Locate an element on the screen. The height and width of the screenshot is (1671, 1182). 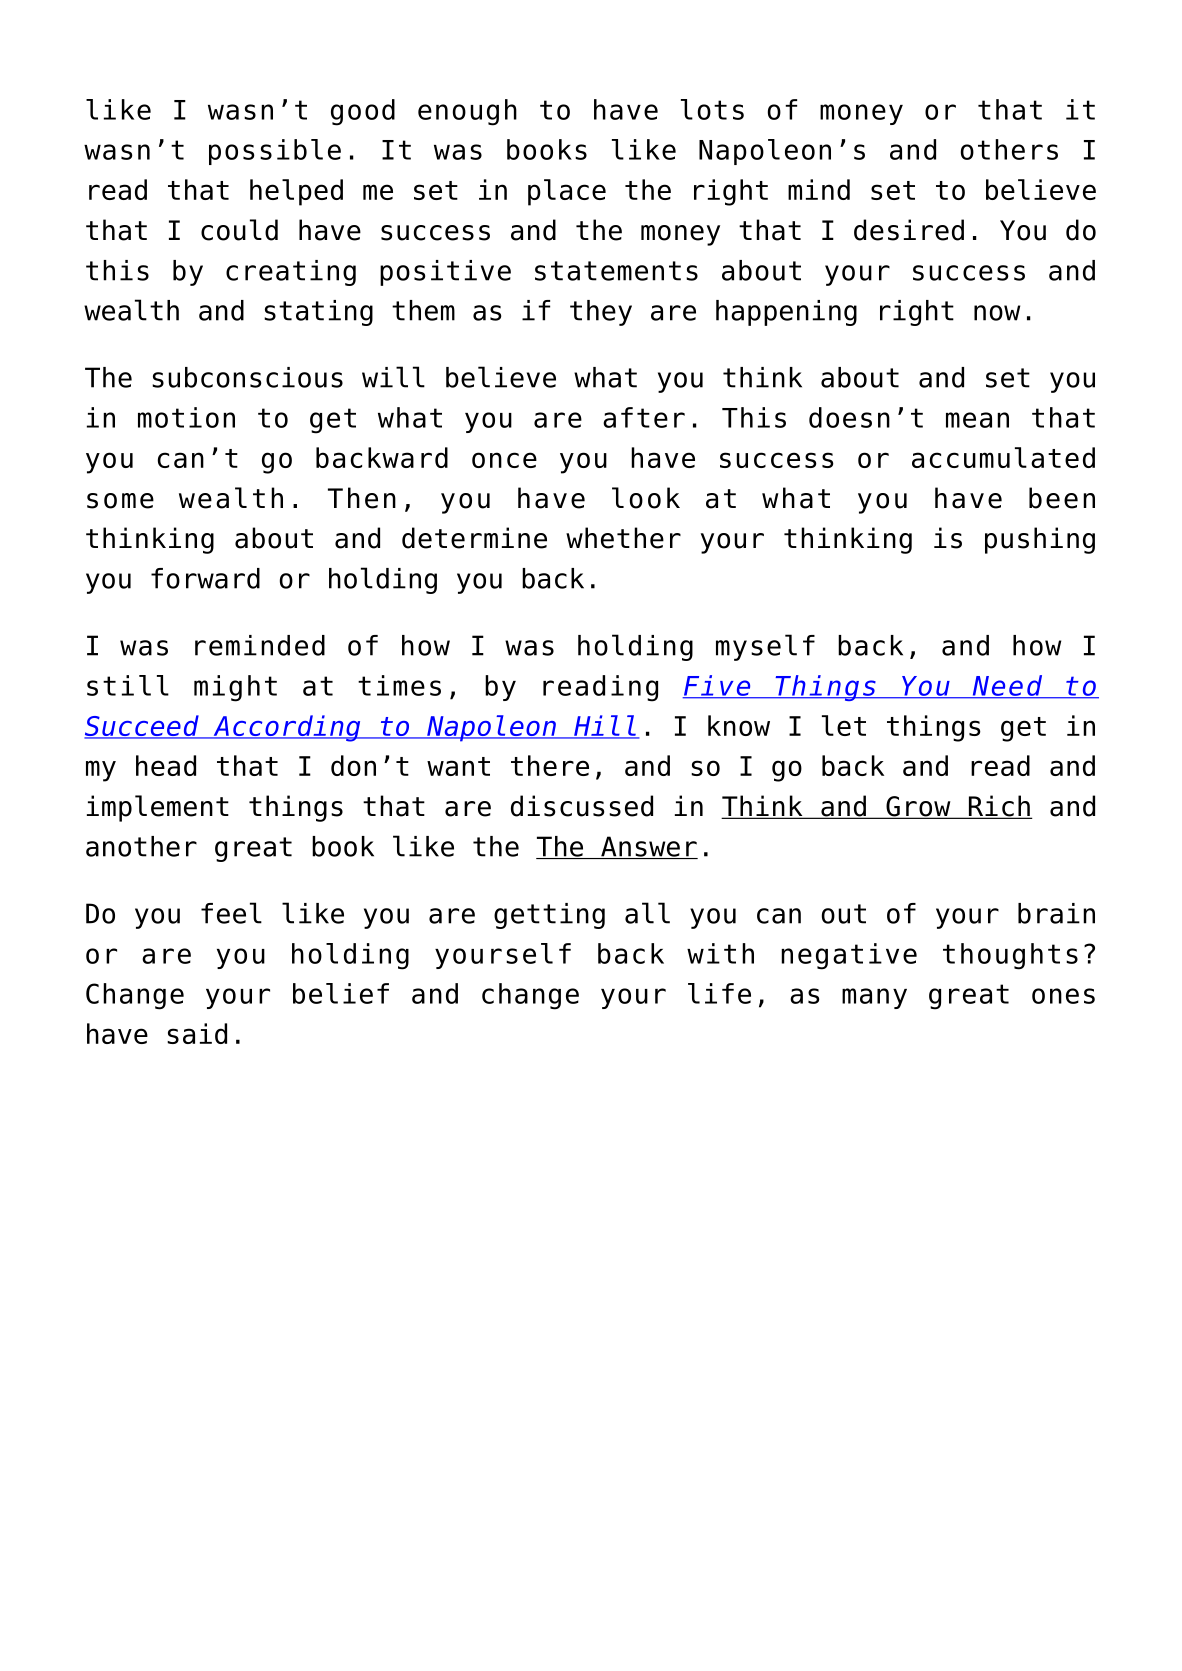
place is located at coordinates (567, 192).
